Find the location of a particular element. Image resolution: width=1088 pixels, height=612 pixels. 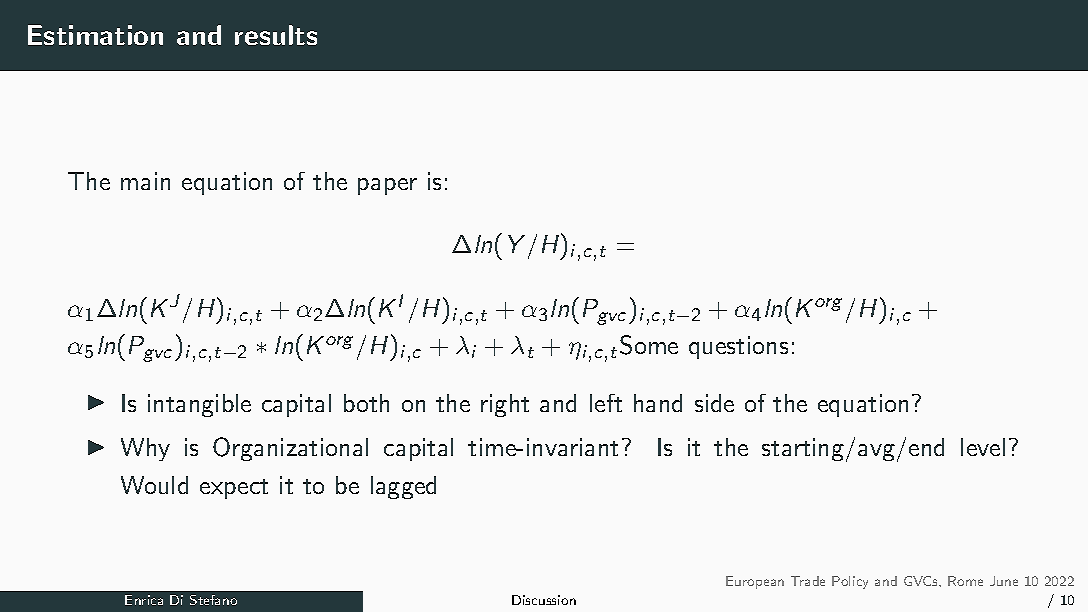

main is located at coordinates (145, 181).
